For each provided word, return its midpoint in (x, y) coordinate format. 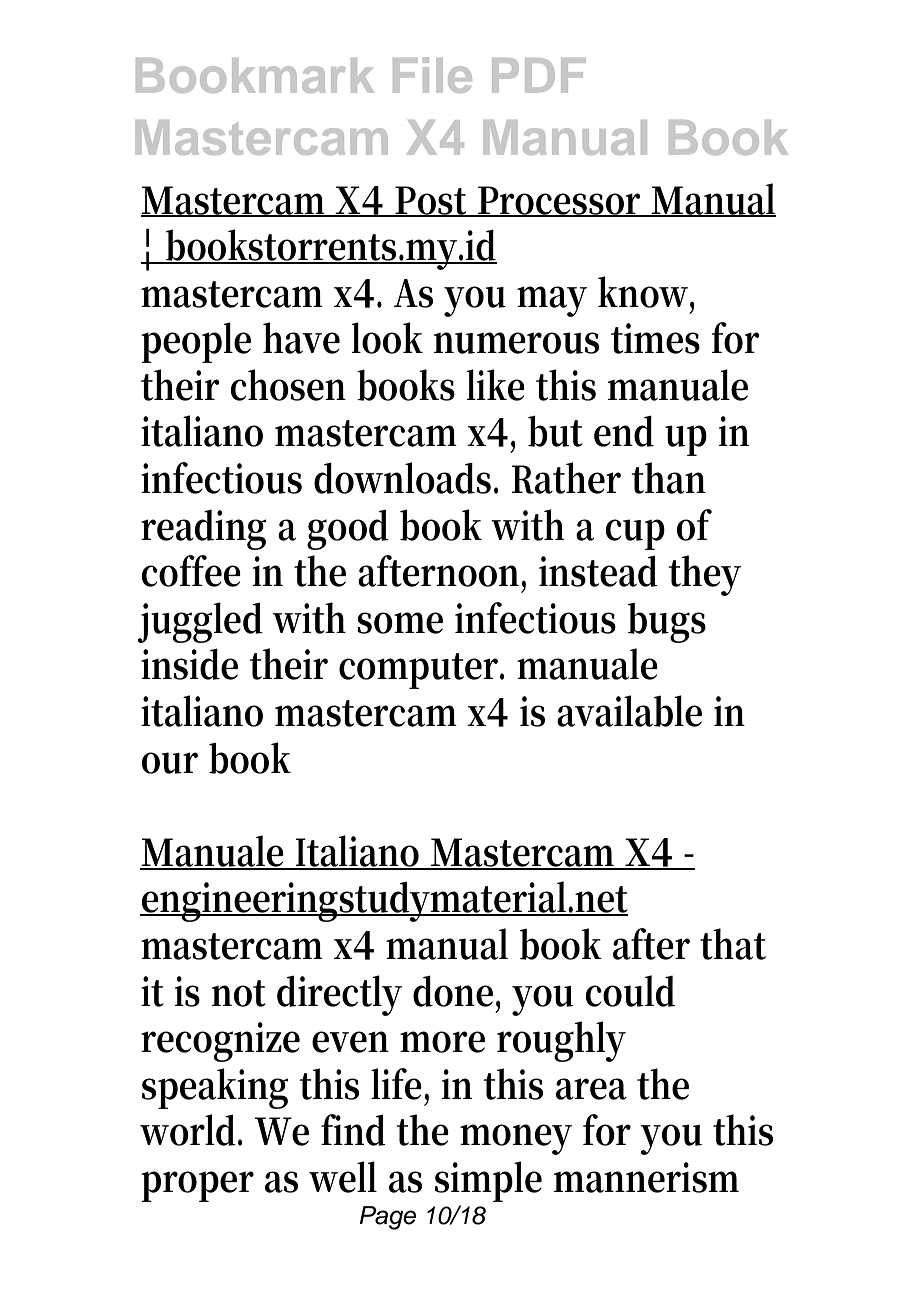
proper (197, 1186)
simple (488, 1181)
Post (432, 201)
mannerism (646, 1177)
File (432, 75)
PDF (539, 75)
